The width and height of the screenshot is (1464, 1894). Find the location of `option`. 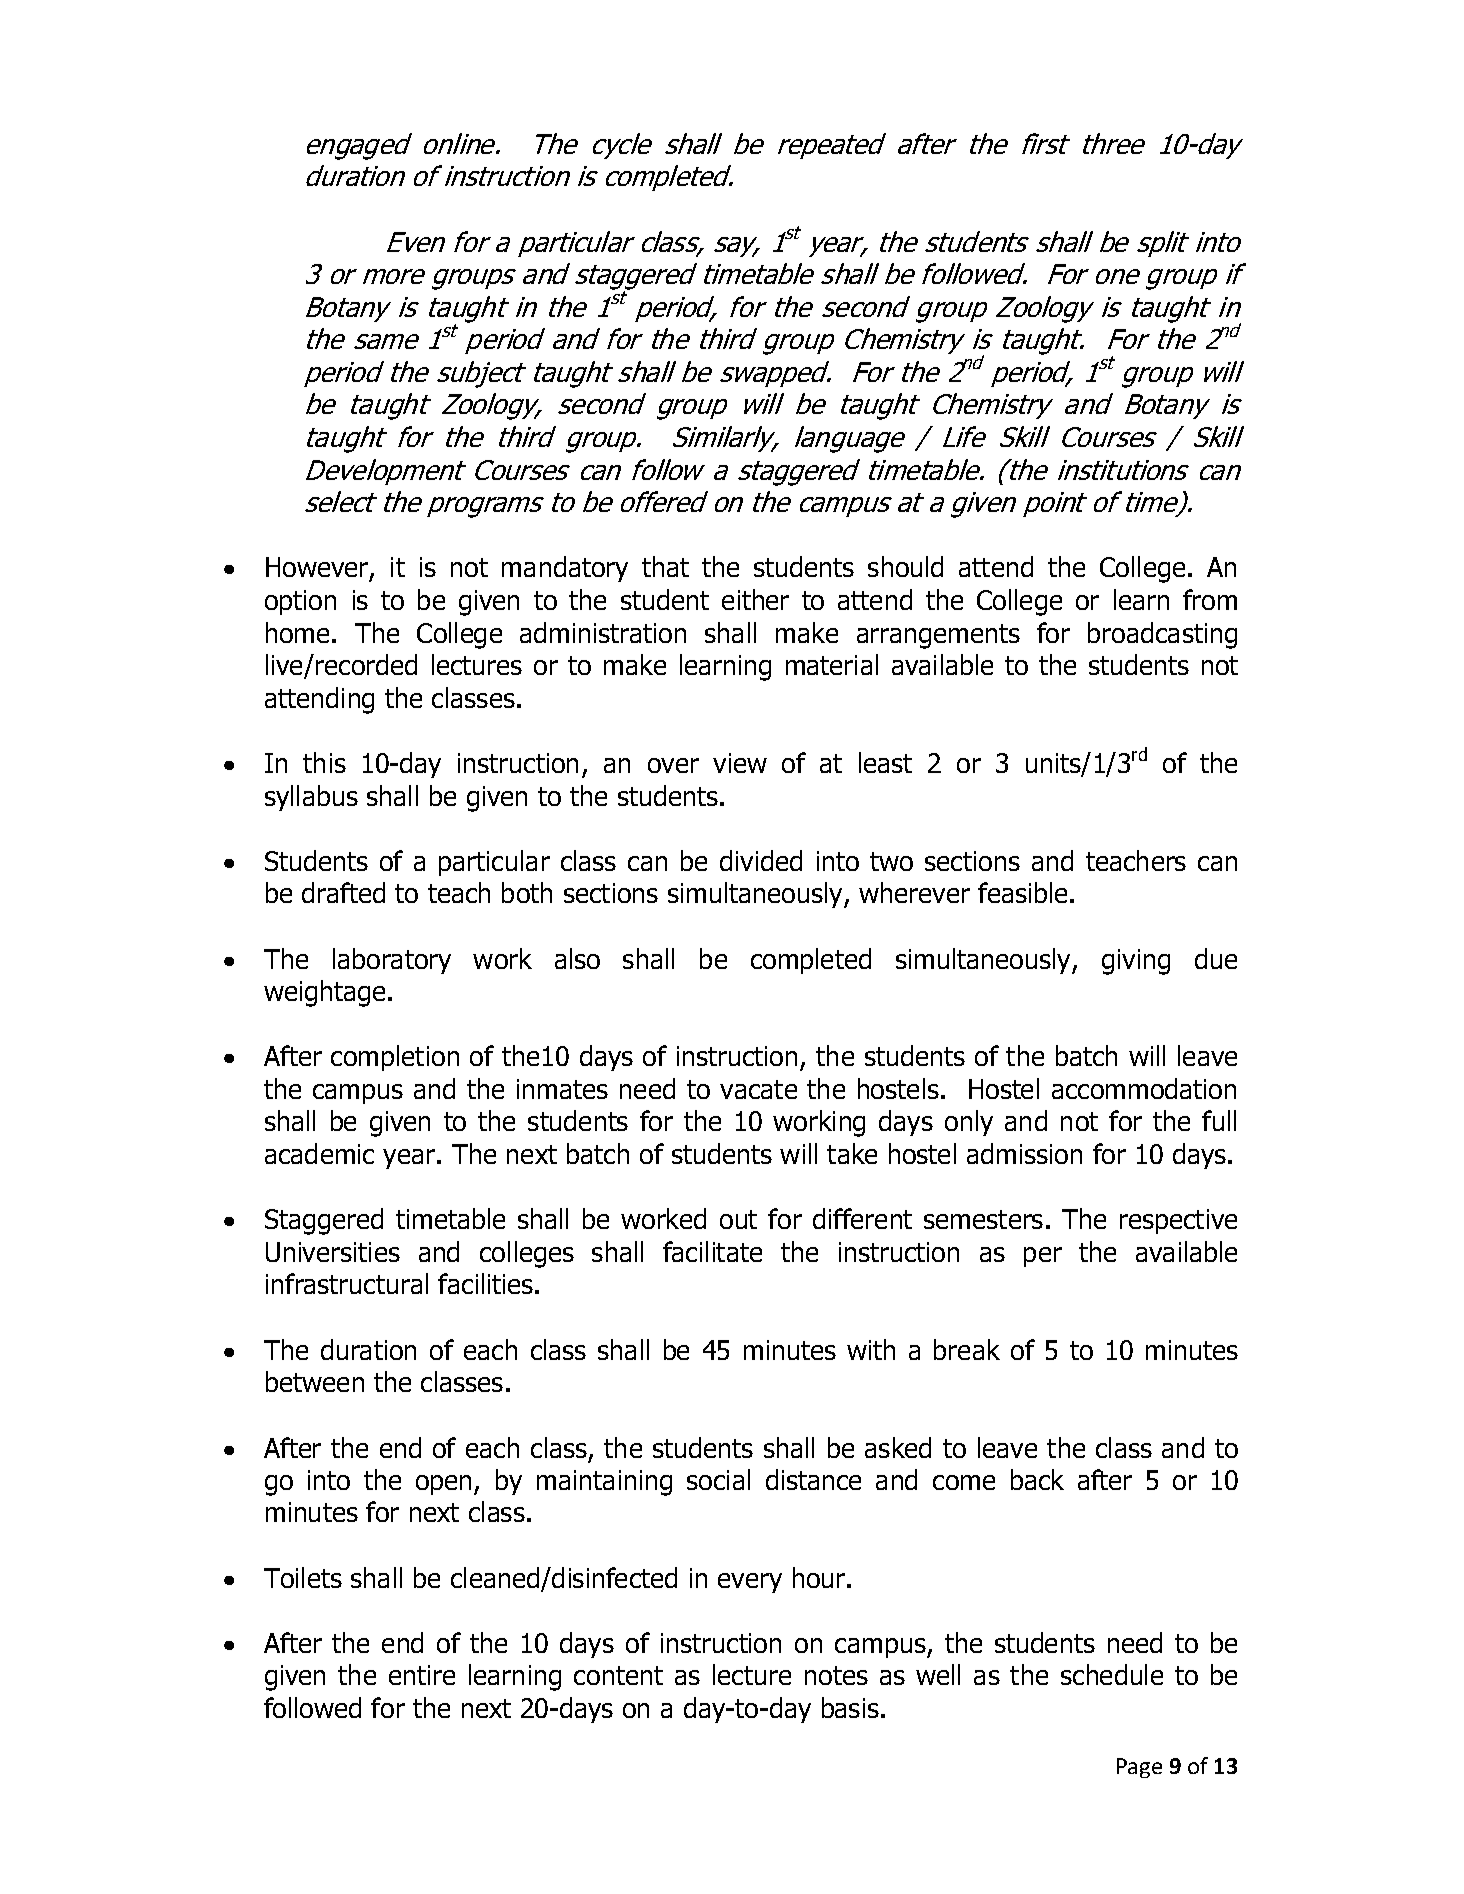

option is located at coordinates (300, 602).
